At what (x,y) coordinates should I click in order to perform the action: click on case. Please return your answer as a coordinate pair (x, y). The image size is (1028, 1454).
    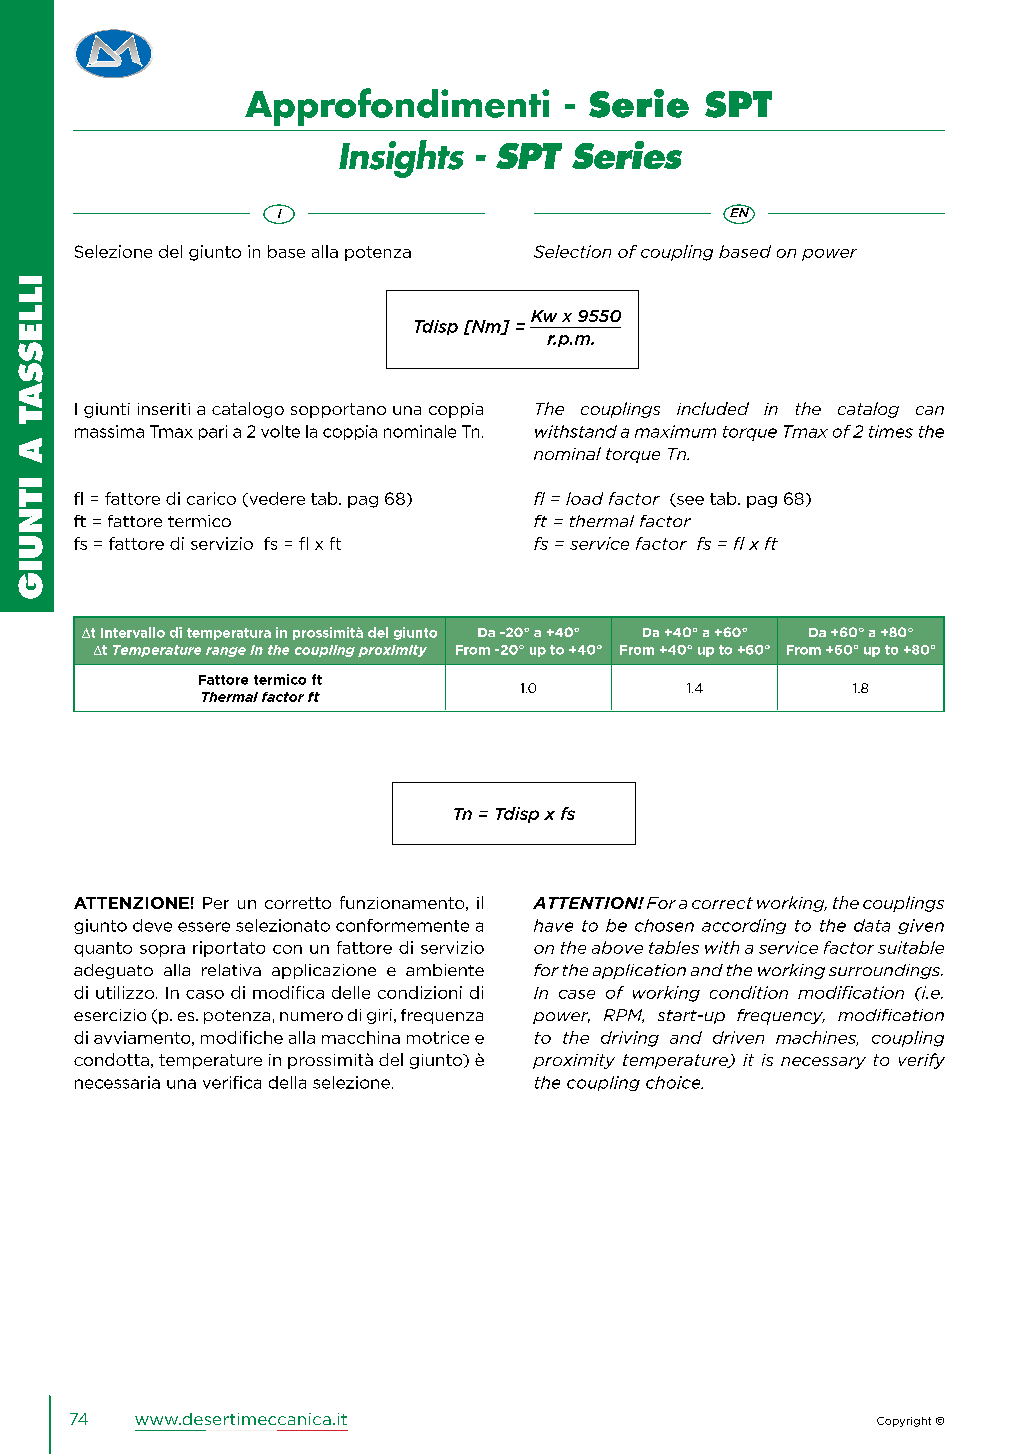
    Looking at the image, I should click on (577, 994).
